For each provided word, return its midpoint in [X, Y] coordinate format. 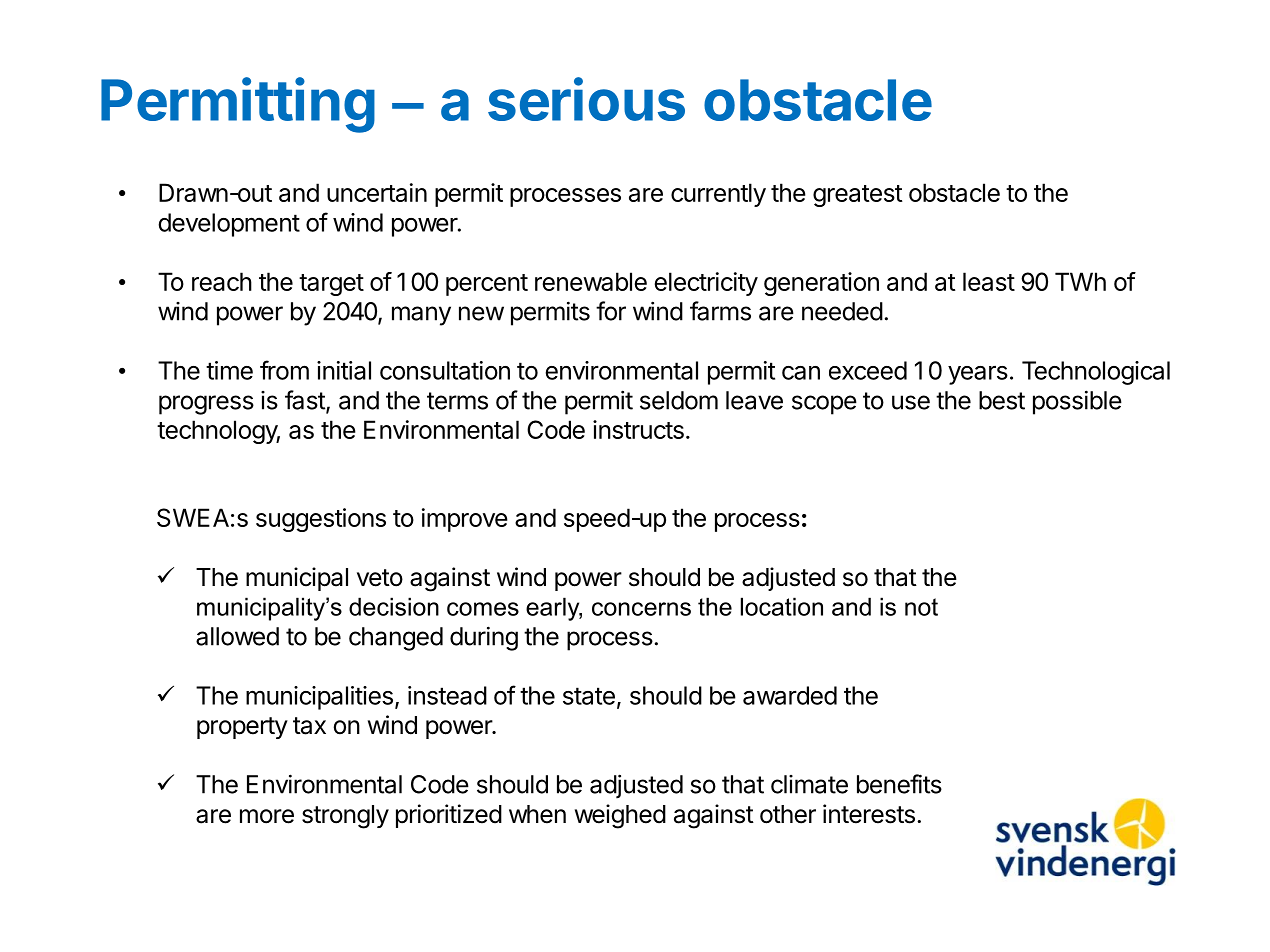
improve [465, 520]
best [1002, 400]
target [331, 285]
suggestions [321, 520]
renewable [591, 281]
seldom [679, 400]
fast [306, 401]
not [921, 607]
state [589, 696]
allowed [237, 636]
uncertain [377, 192]
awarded [790, 695]
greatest [858, 196]
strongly [345, 817]
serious [586, 99]
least [989, 281]
